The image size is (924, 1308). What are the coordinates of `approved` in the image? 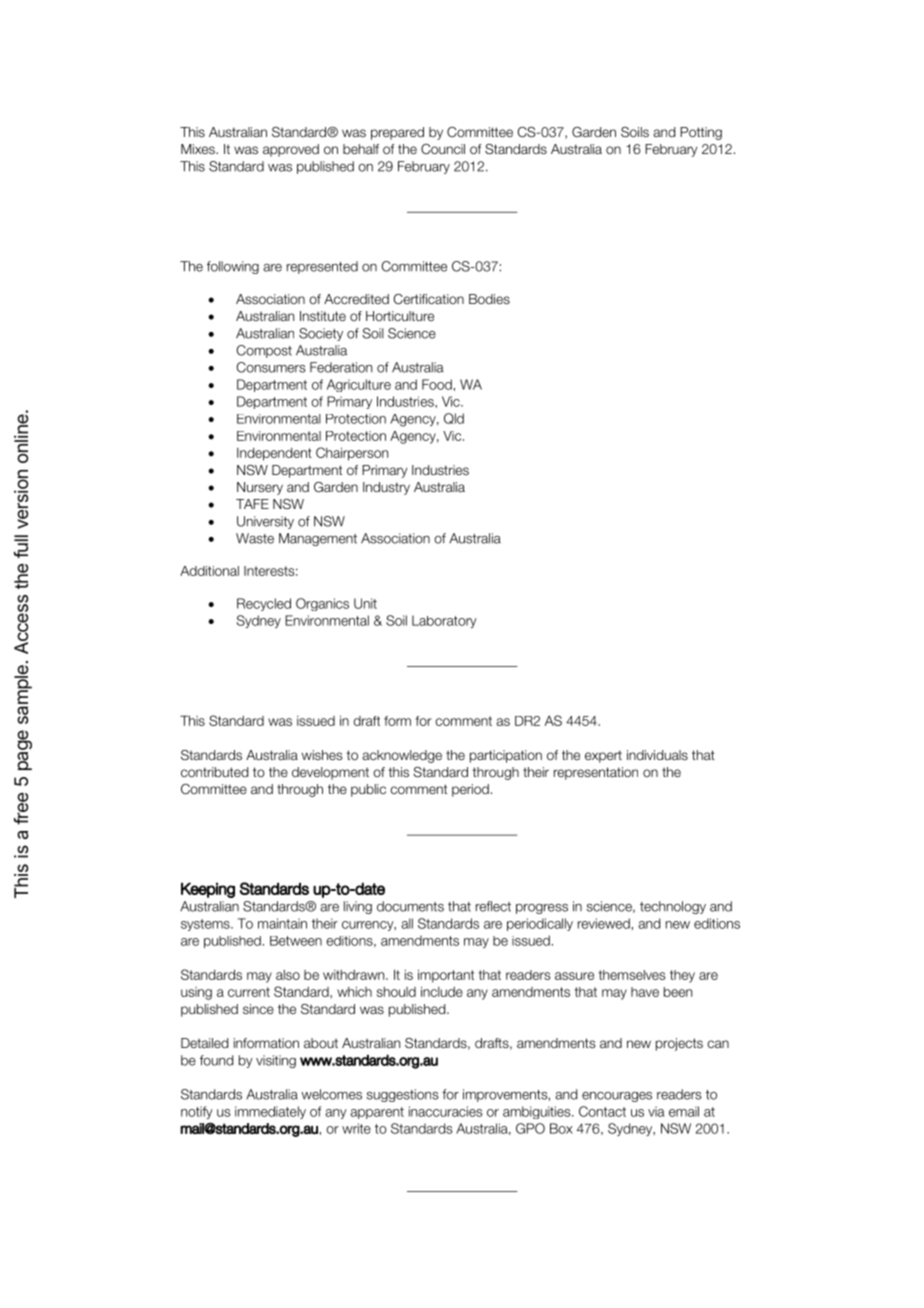 It's located at (291, 150).
